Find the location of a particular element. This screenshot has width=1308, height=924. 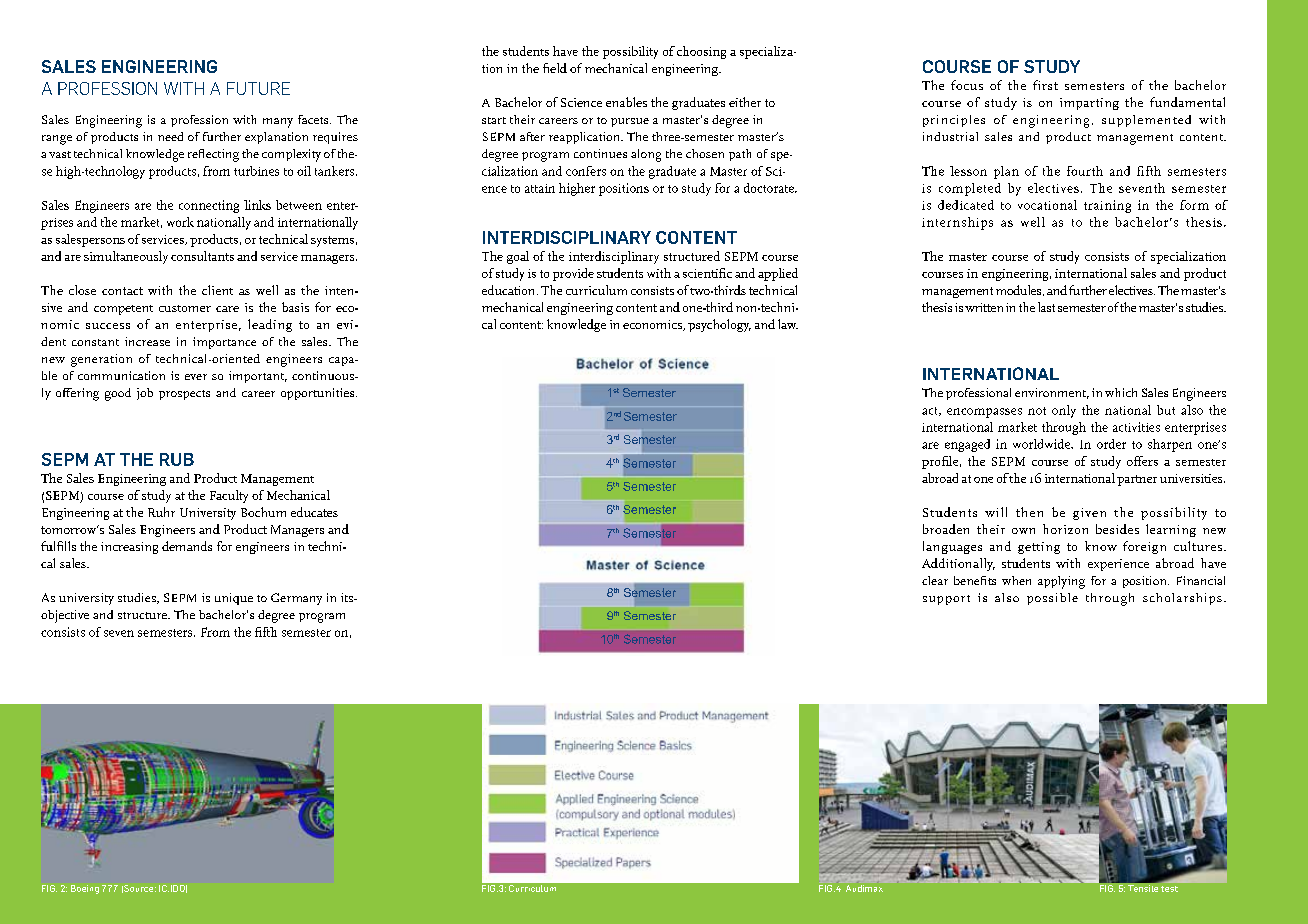

first is located at coordinates (1045, 85).
